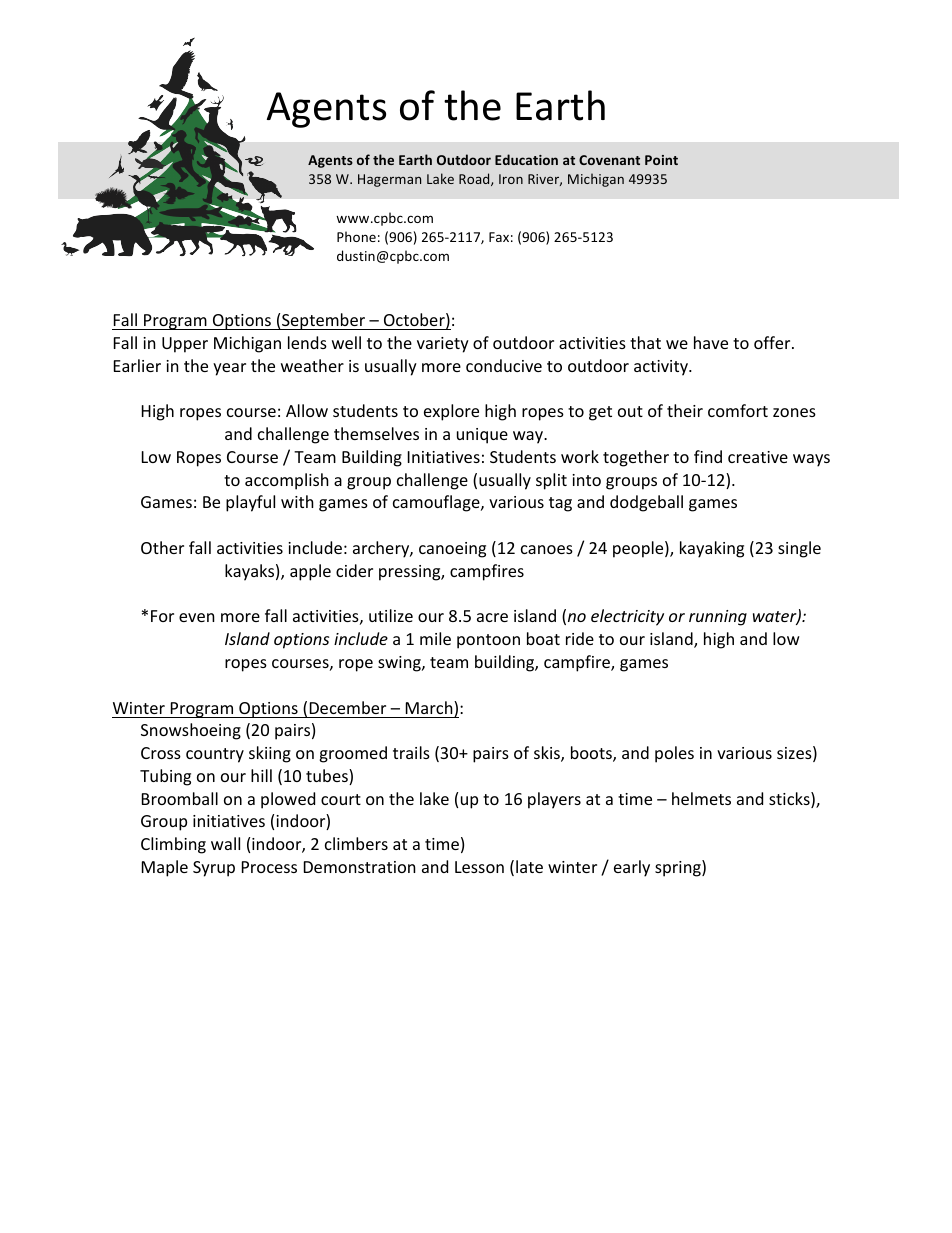  Describe the element at coordinates (711, 342) in the screenshot. I see `have` at that location.
